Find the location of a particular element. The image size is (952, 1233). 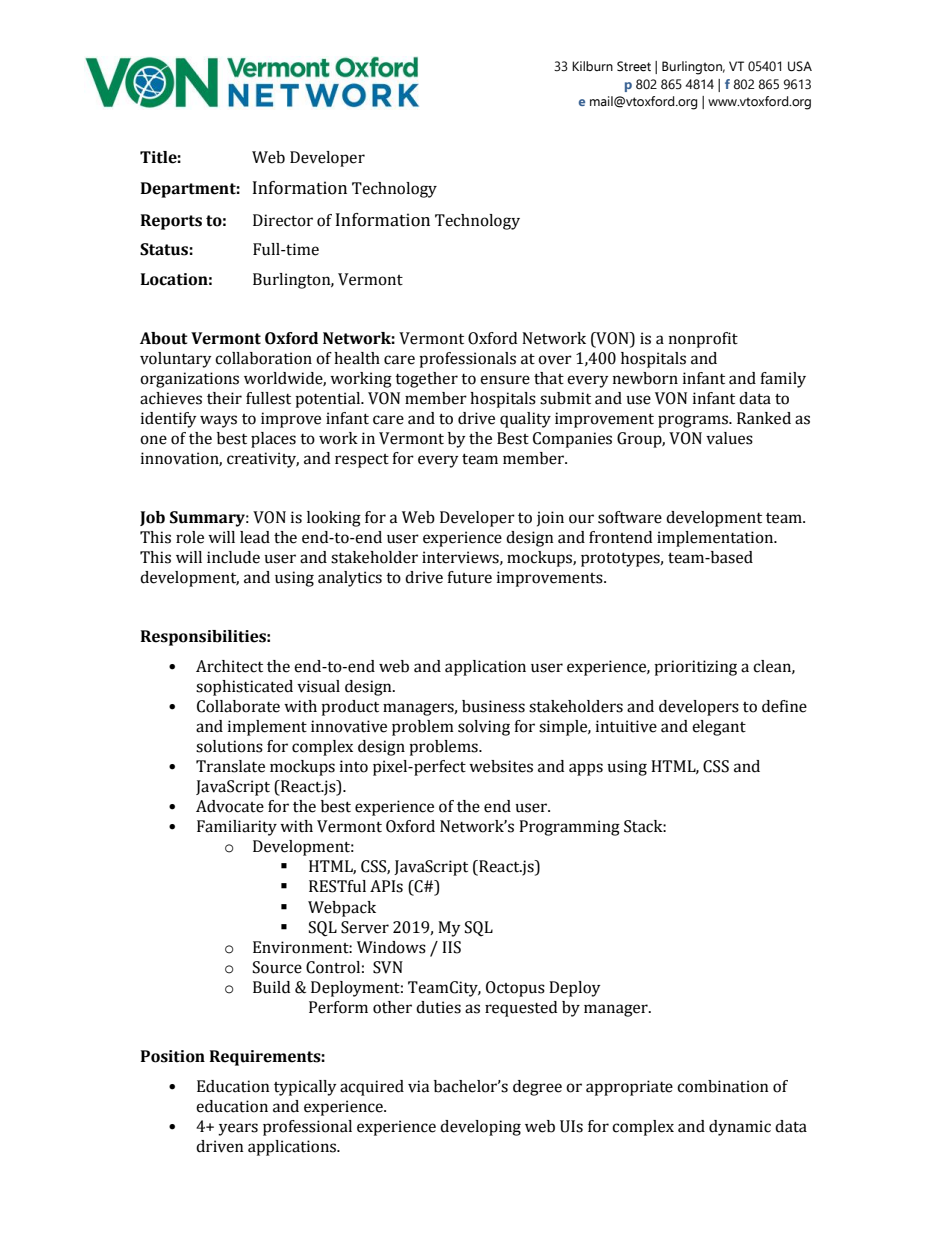

include is located at coordinates (233, 557).
